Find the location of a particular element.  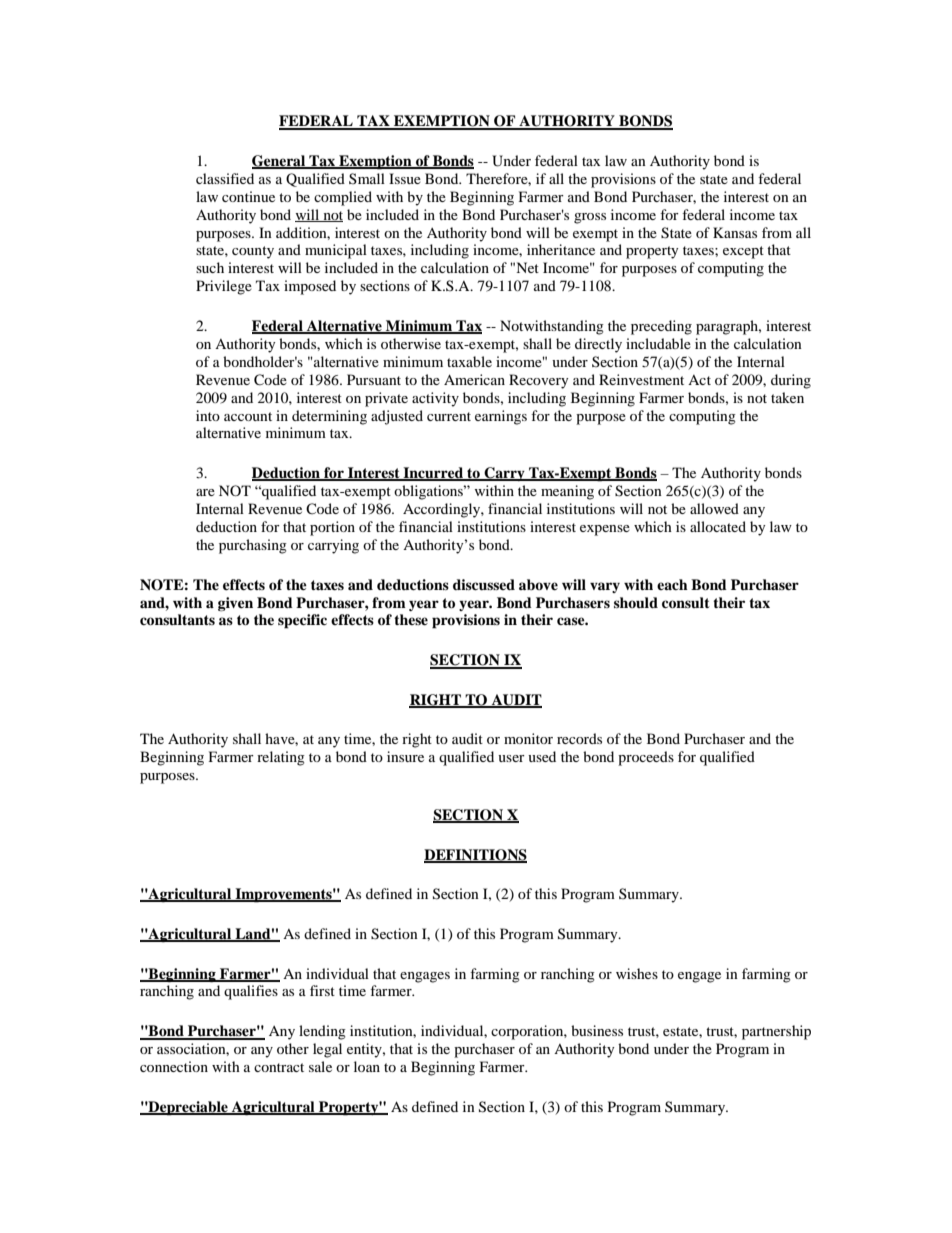

Issue is located at coordinates (405, 178).
